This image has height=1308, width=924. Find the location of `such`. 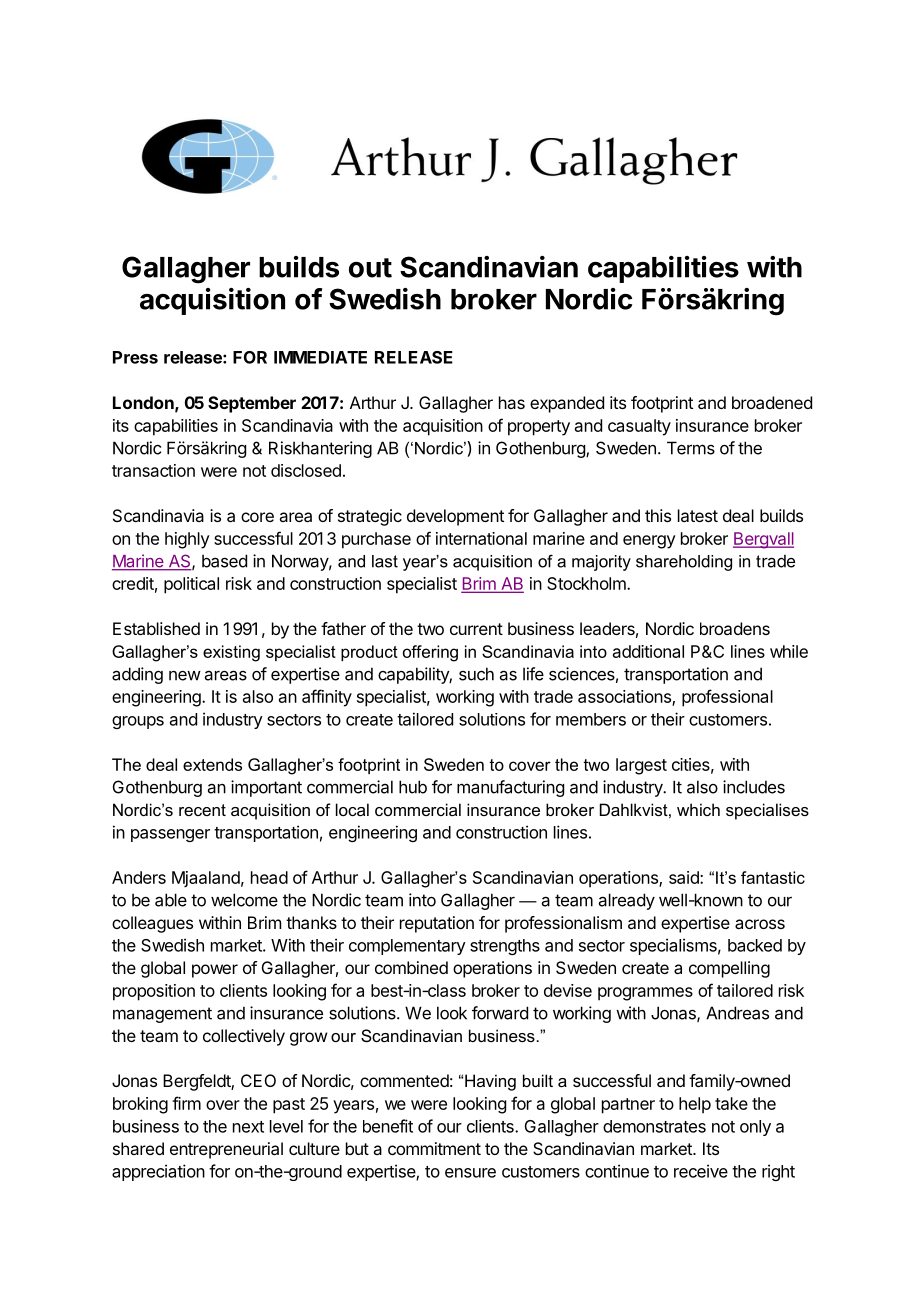

such is located at coordinates (476, 674).
